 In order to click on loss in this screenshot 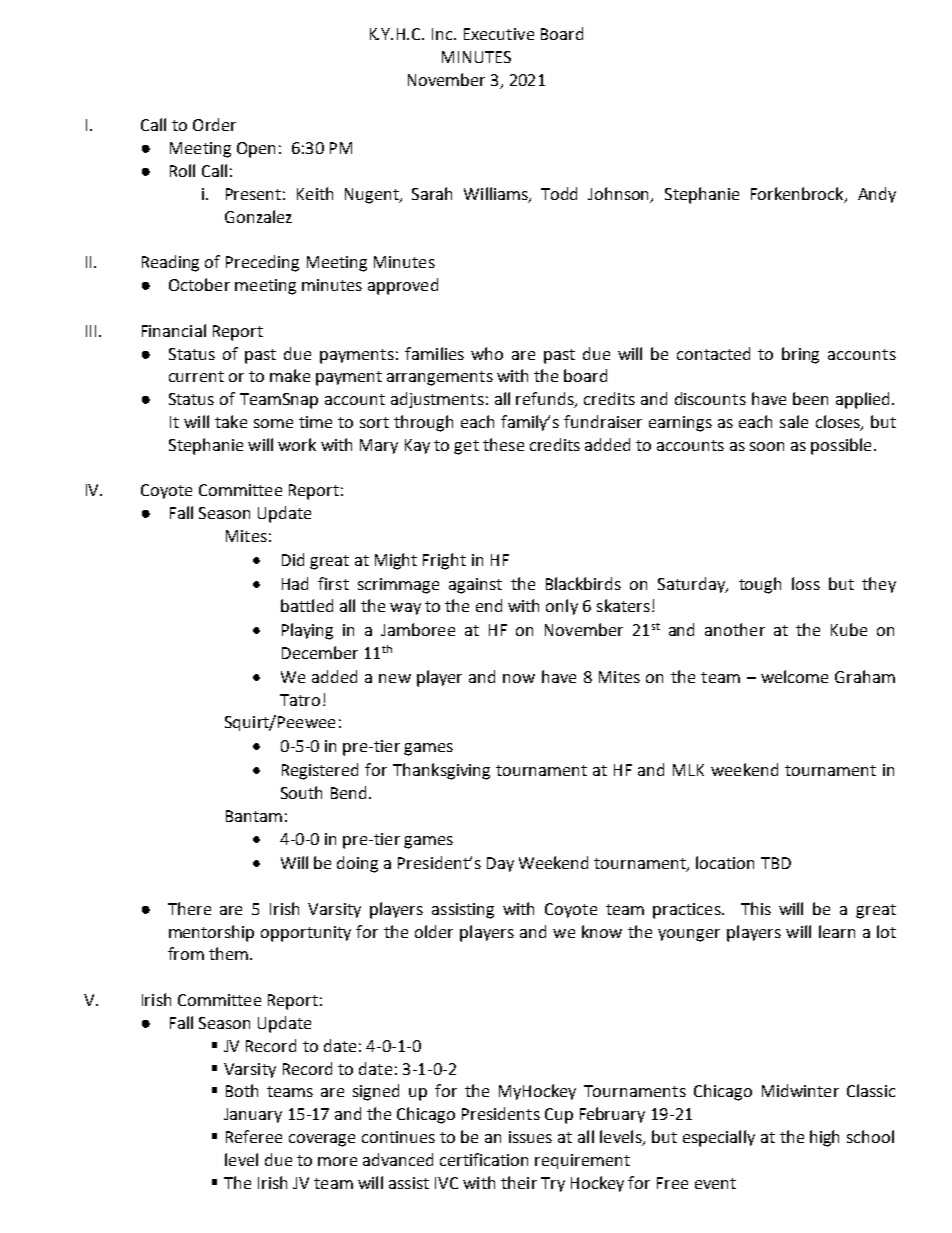, I will do `click(806, 583)`.
